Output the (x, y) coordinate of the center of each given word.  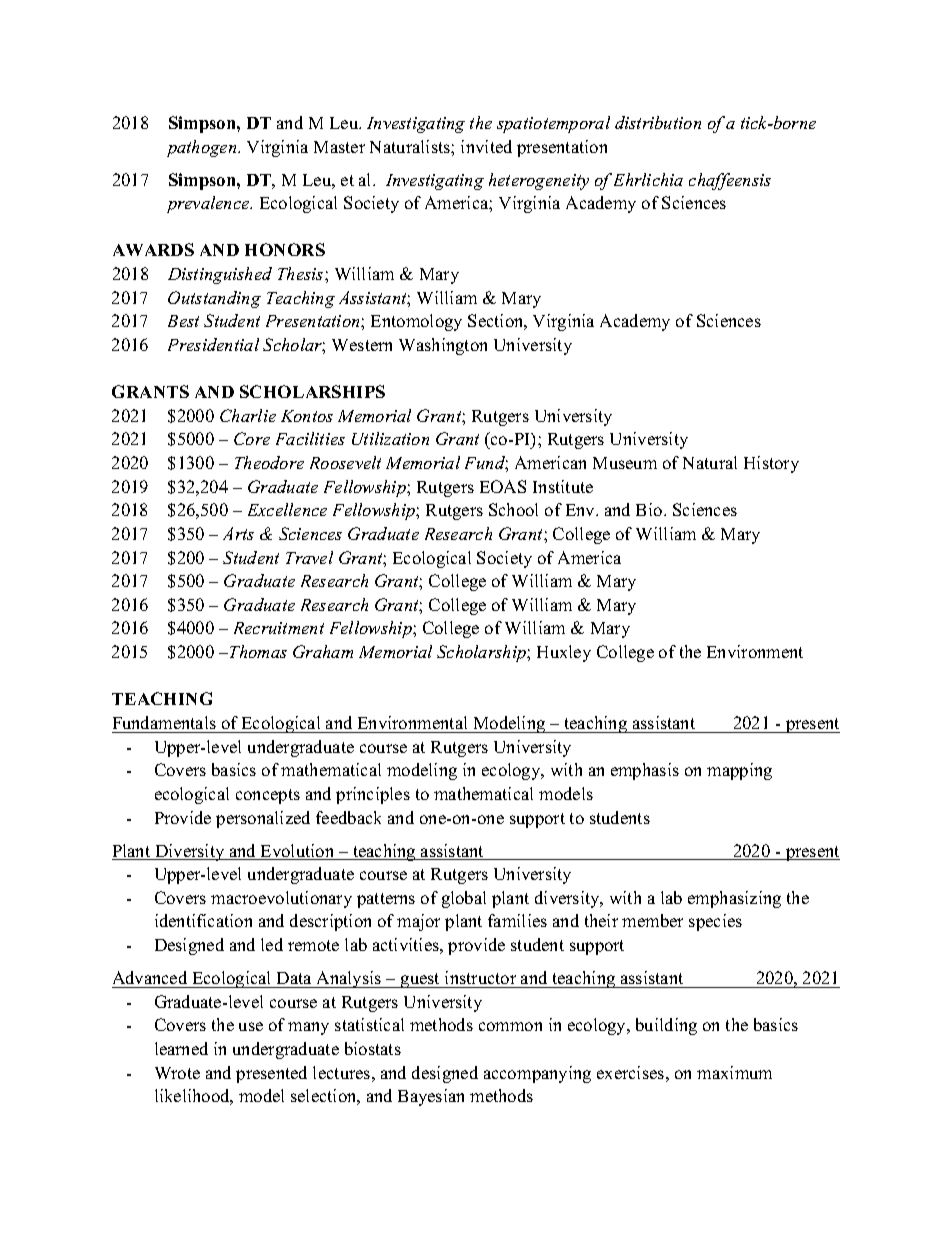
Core (252, 438)
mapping (739, 771)
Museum (625, 463)
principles (373, 795)
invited (486, 146)
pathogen (203, 148)
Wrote (177, 1073)
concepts (268, 796)
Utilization (390, 438)
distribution (658, 122)
